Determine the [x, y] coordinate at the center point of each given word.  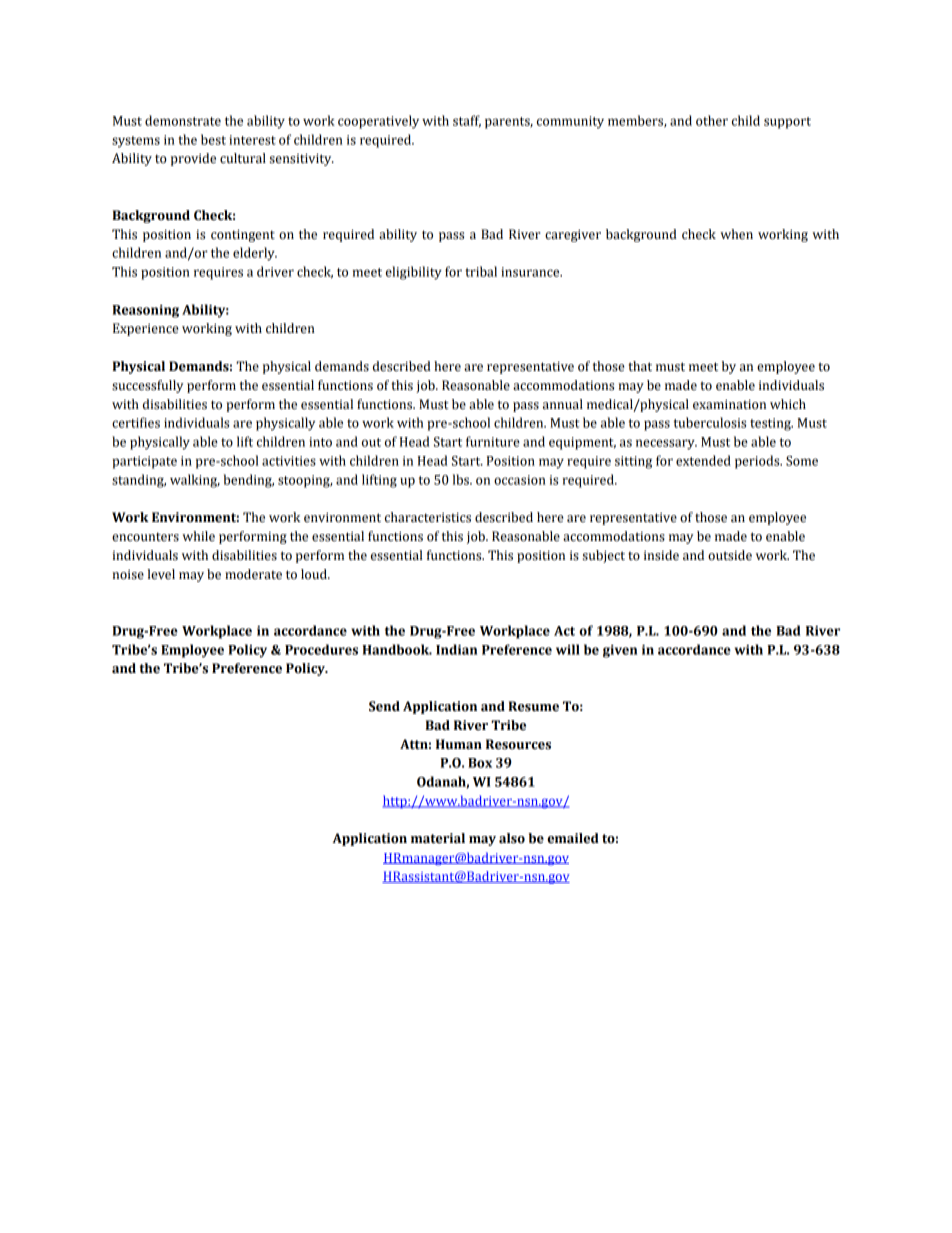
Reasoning [145, 311]
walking [195, 481]
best [213, 139]
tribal [481, 271]
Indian [456, 649]
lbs [462, 479]
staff [467, 121]
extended [703, 460]
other [712, 120]
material [438, 838]
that [640, 366]
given [620, 651]
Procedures [321, 649]
